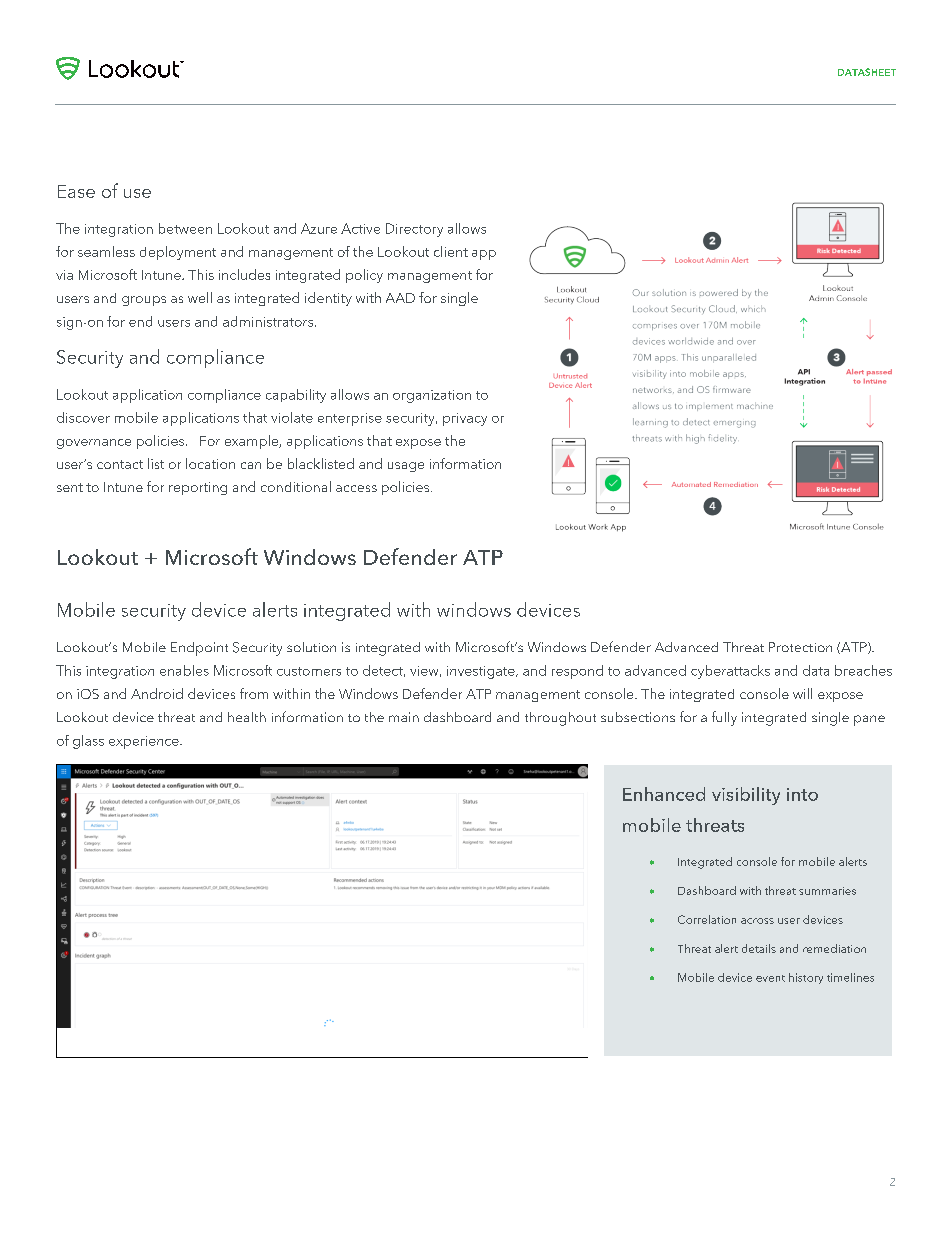  Describe the element at coordinates (451, 251) in the screenshot. I see `client` at that location.
